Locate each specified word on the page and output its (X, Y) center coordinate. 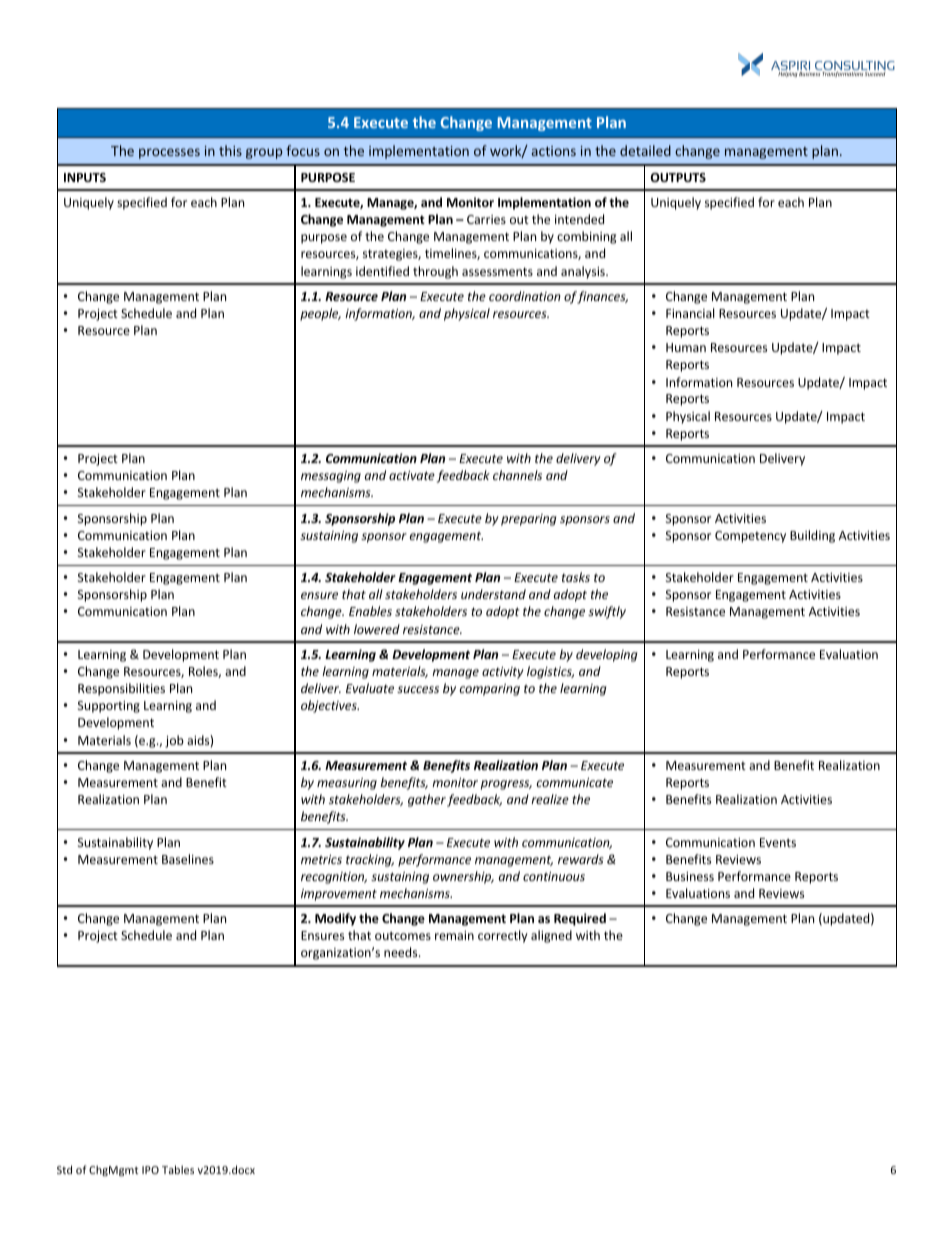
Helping (788, 74)
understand (493, 594)
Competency (750, 537)
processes (169, 153)
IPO (150, 1170)
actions (554, 151)
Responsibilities (121, 689)
